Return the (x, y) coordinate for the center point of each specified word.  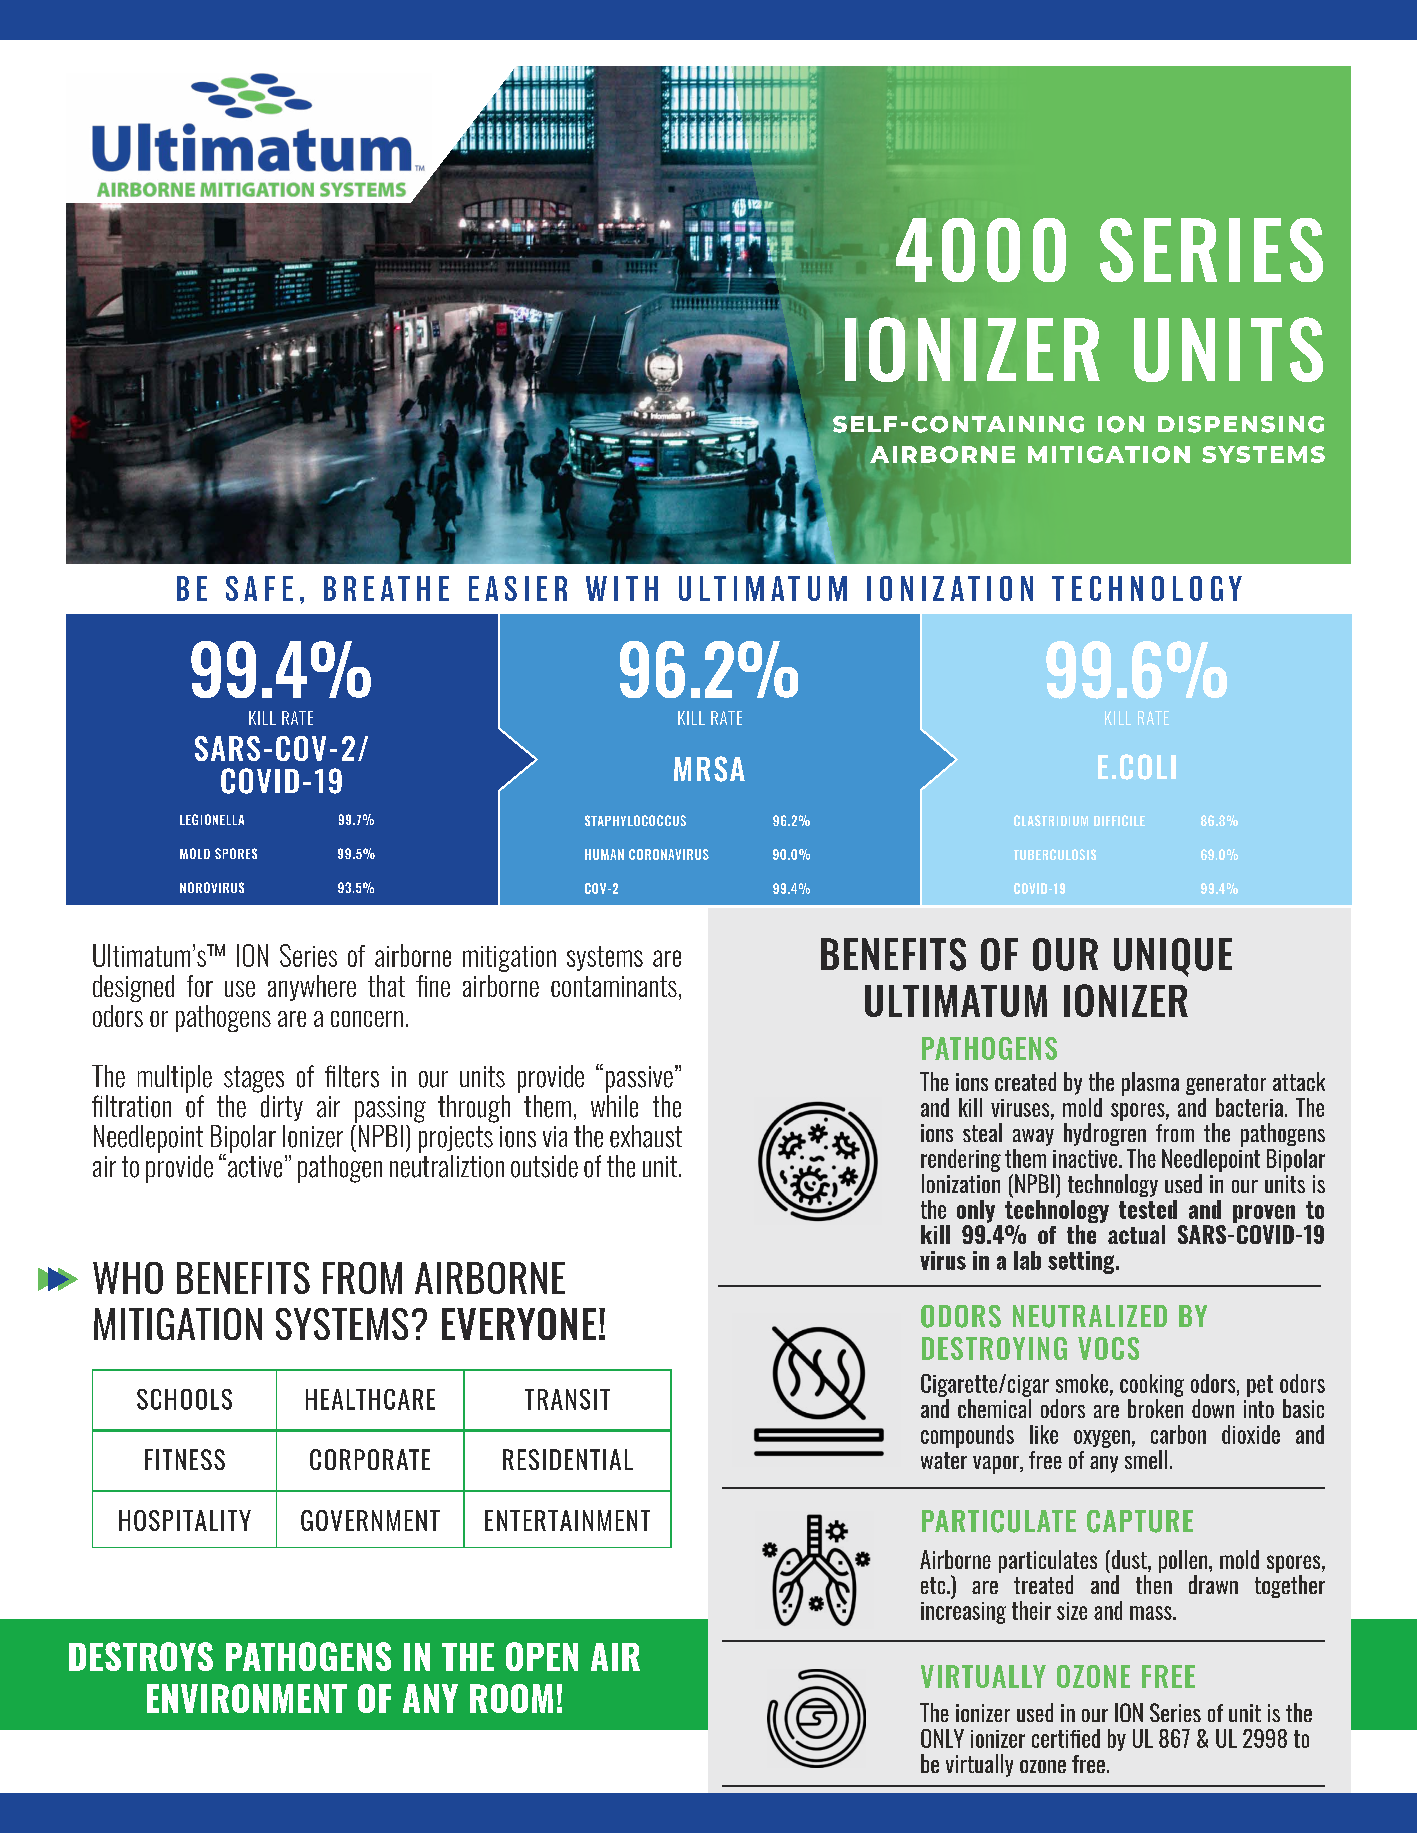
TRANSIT (567, 1399)
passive (639, 1079)
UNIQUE (1173, 957)
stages (254, 1079)
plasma (1150, 1084)
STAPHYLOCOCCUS (635, 820)
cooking (1152, 1385)
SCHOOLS (184, 1399)
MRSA (709, 769)
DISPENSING (1241, 424)
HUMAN (604, 854)
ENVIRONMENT (247, 1698)
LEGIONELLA (212, 819)
